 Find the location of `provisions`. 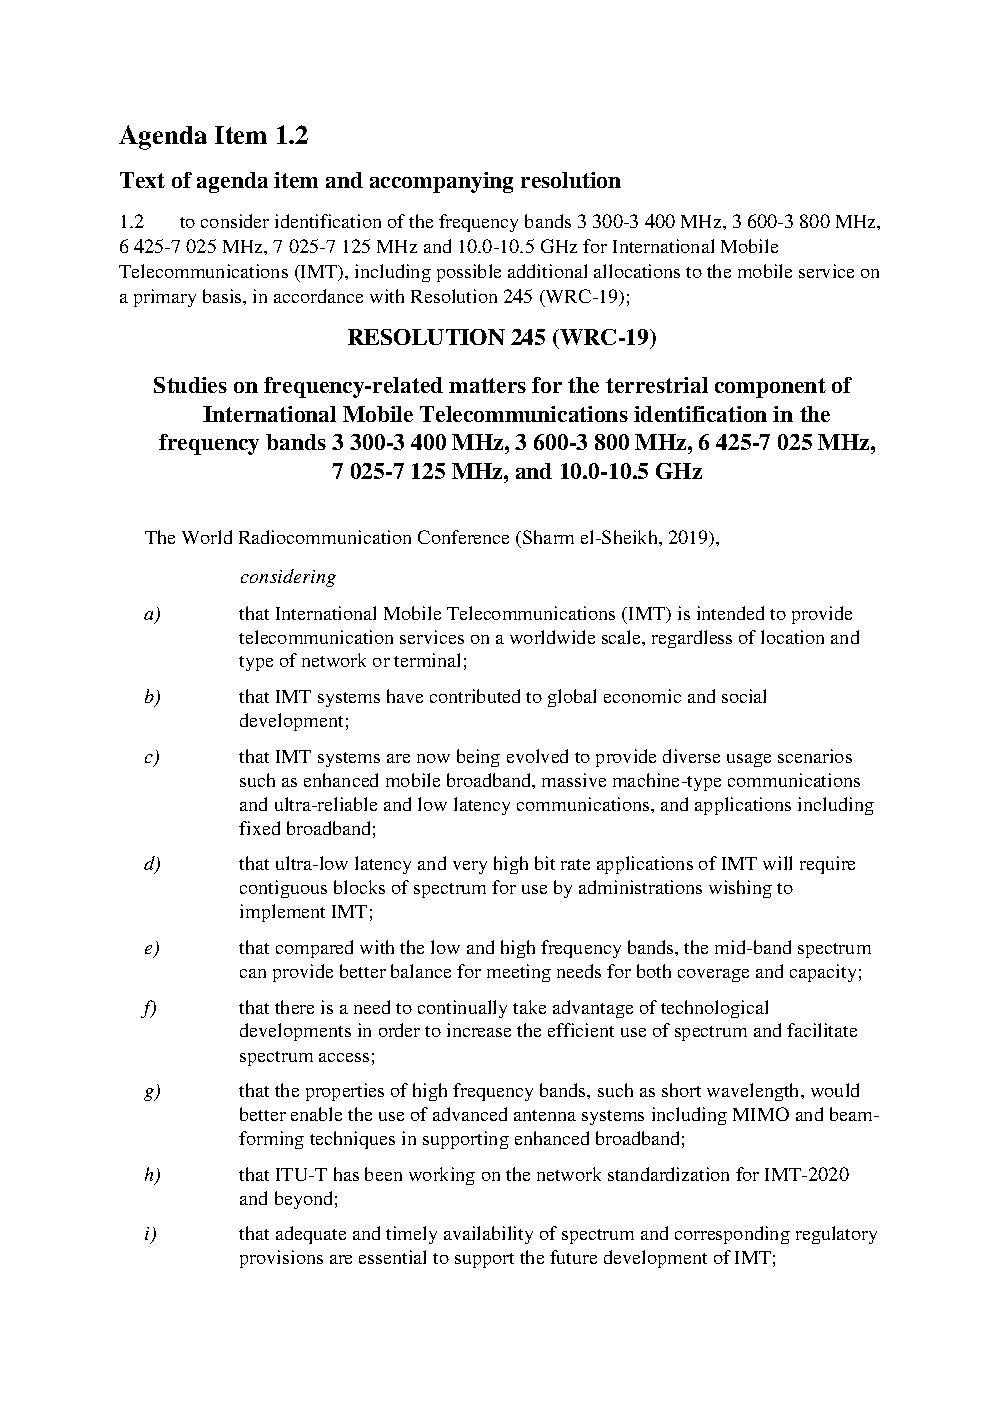

provisions is located at coordinates (281, 1259).
